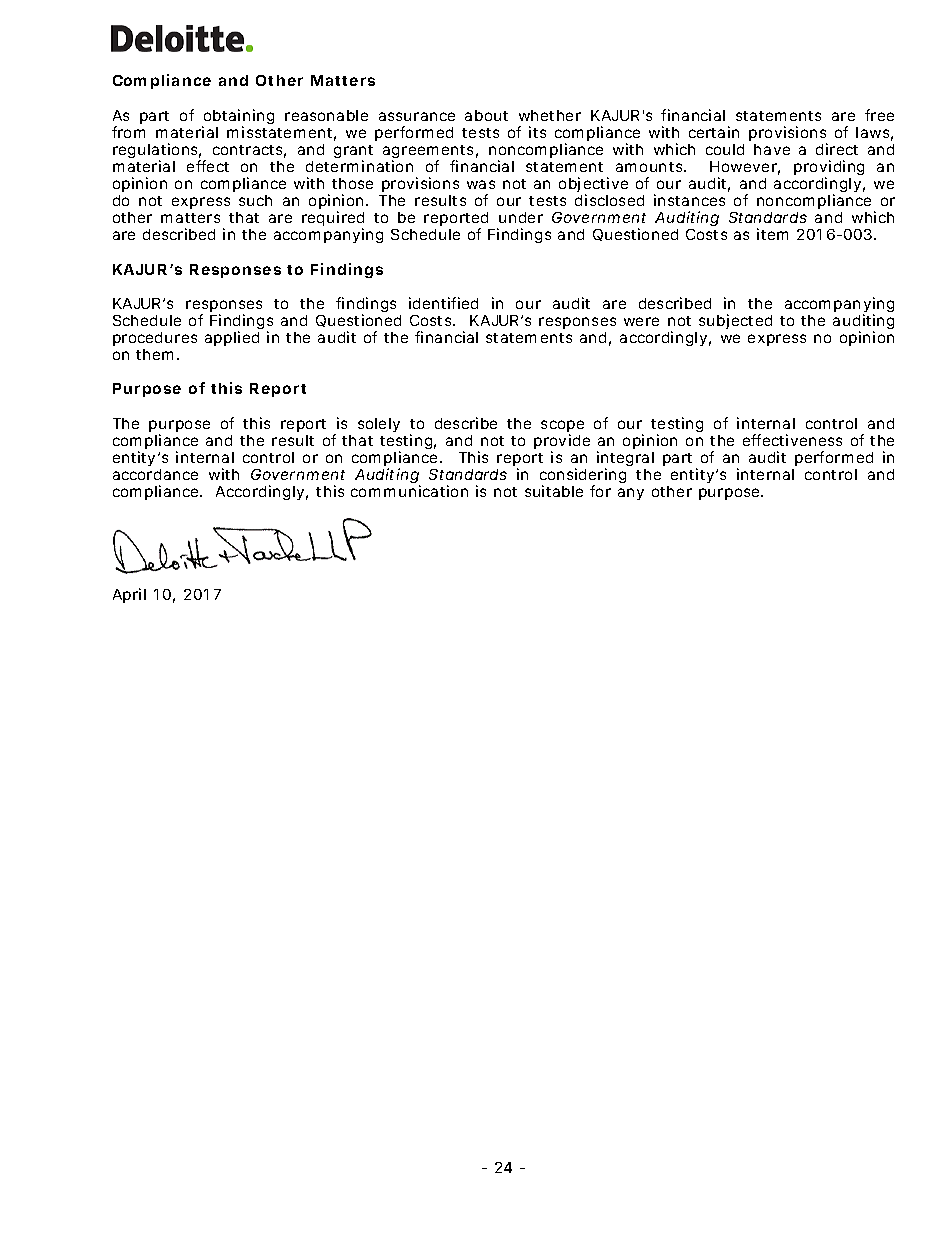 The width and height of the document is (952, 1233). What do you see at coordinates (735, 321) in the document?
I see `subjected` at bounding box center [735, 321].
